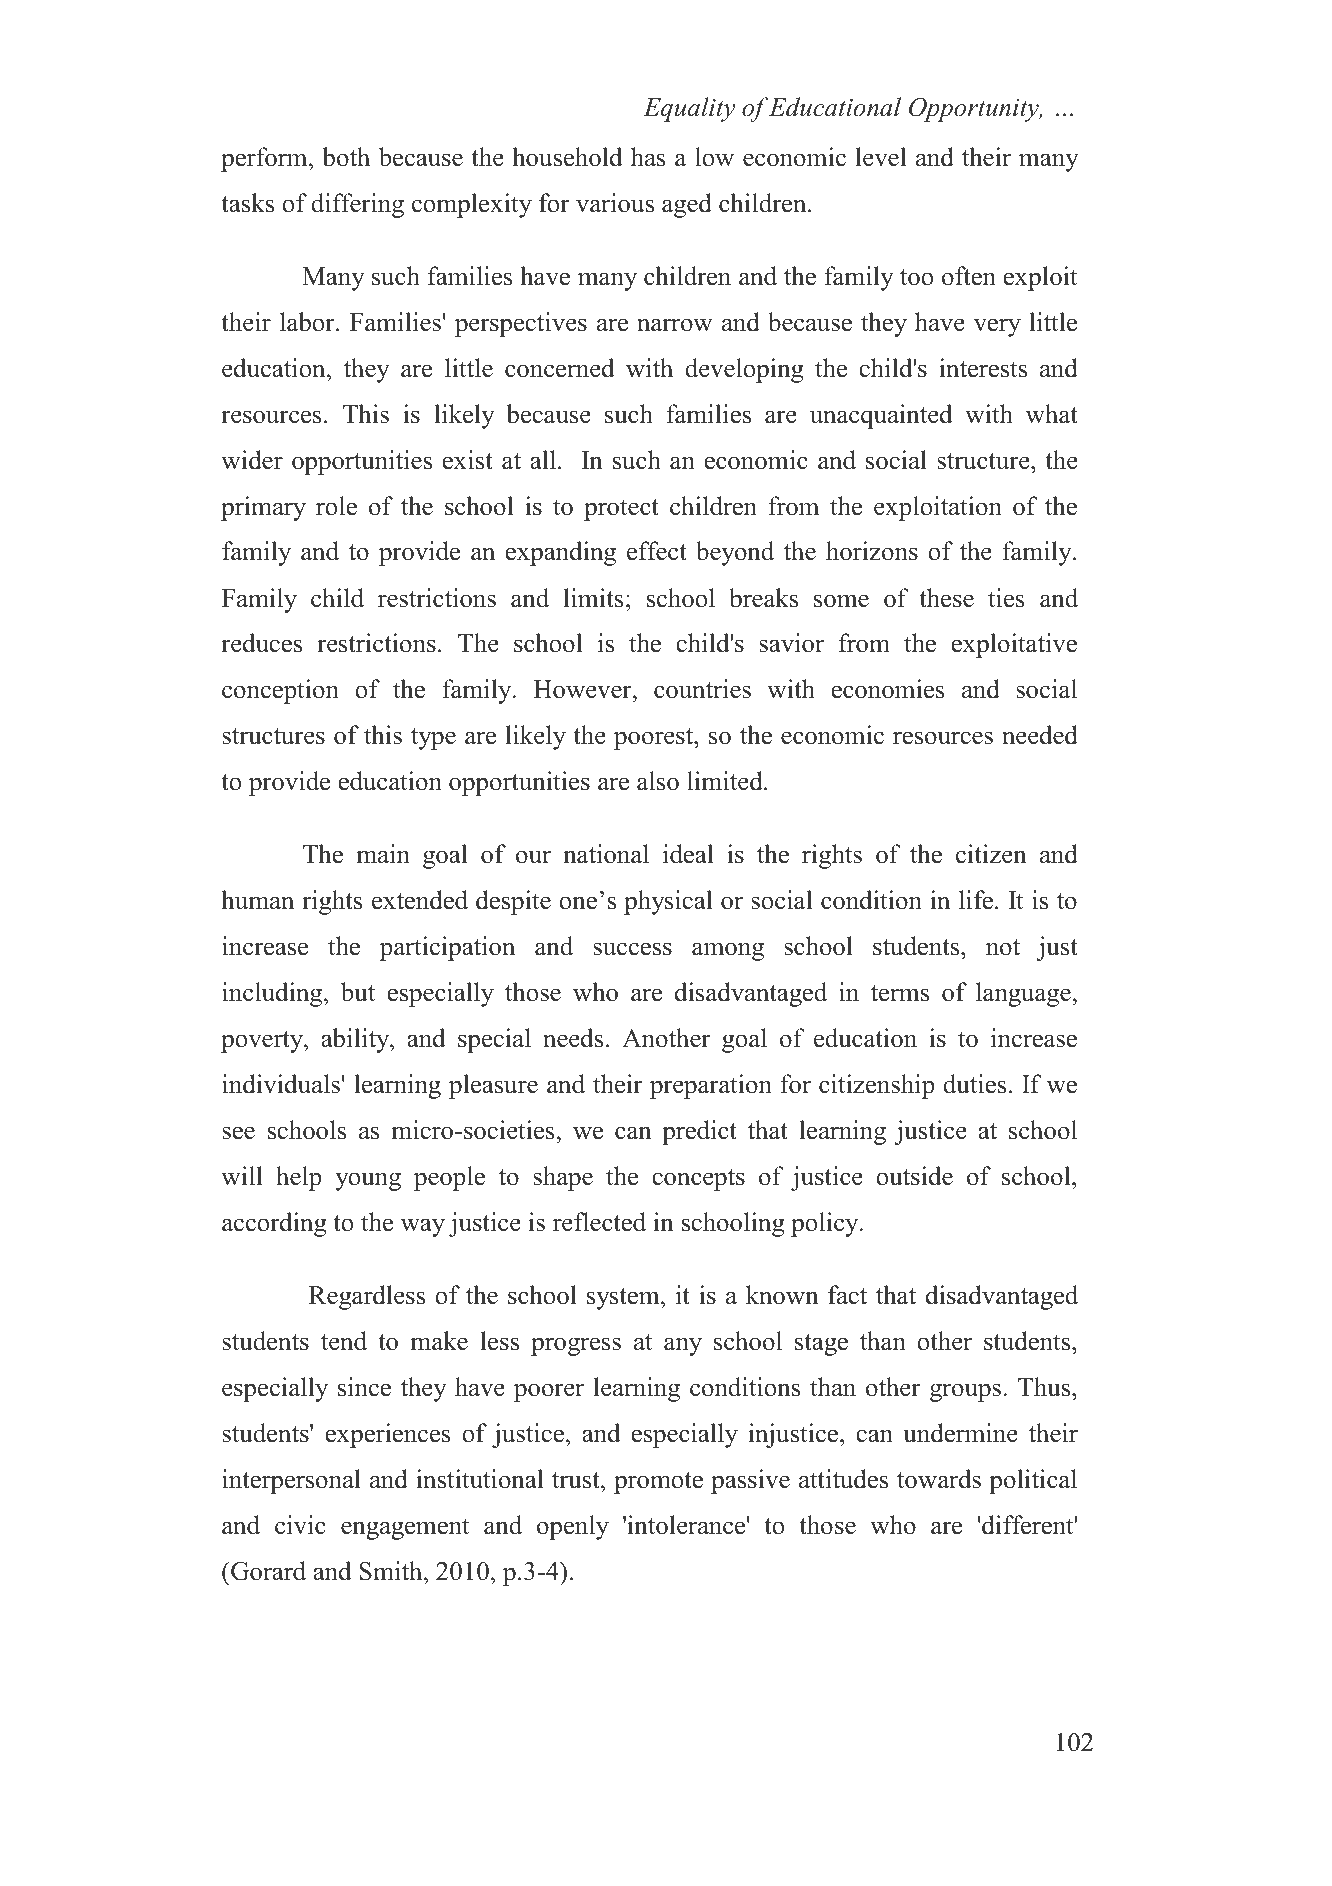 This document has width=1332, height=1886. I want to click on these, so click(946, 598).
